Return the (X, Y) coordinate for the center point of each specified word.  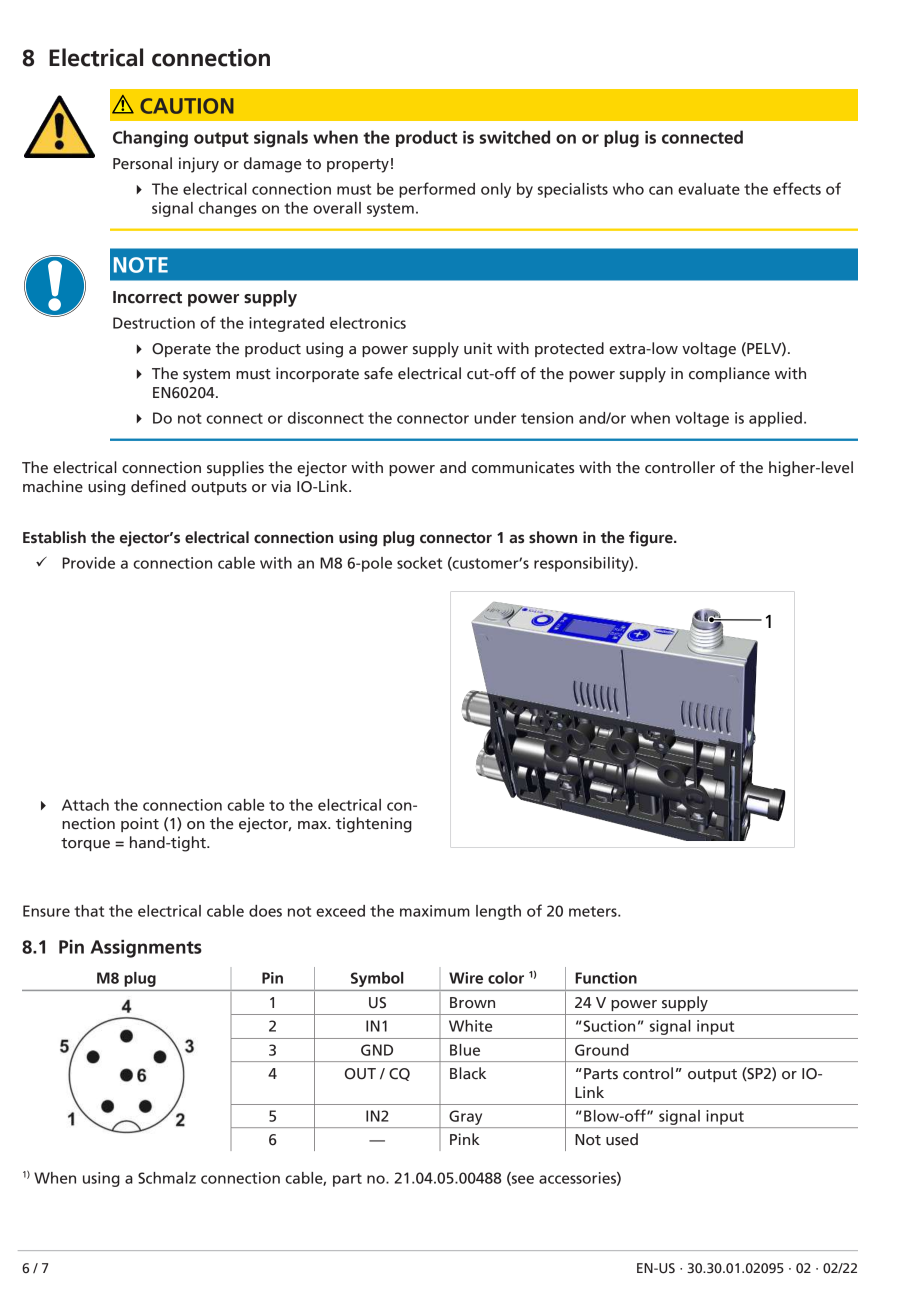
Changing (150, 139)
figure (652, 539)
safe (378, 373)
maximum (435, 911)
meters (594, 911)
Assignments (146, 949)
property (358, 166)
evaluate (709, 189)
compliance (729, 374)
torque (85, 844)
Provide (88, 563)
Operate (181, 350)
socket (419, 563)
